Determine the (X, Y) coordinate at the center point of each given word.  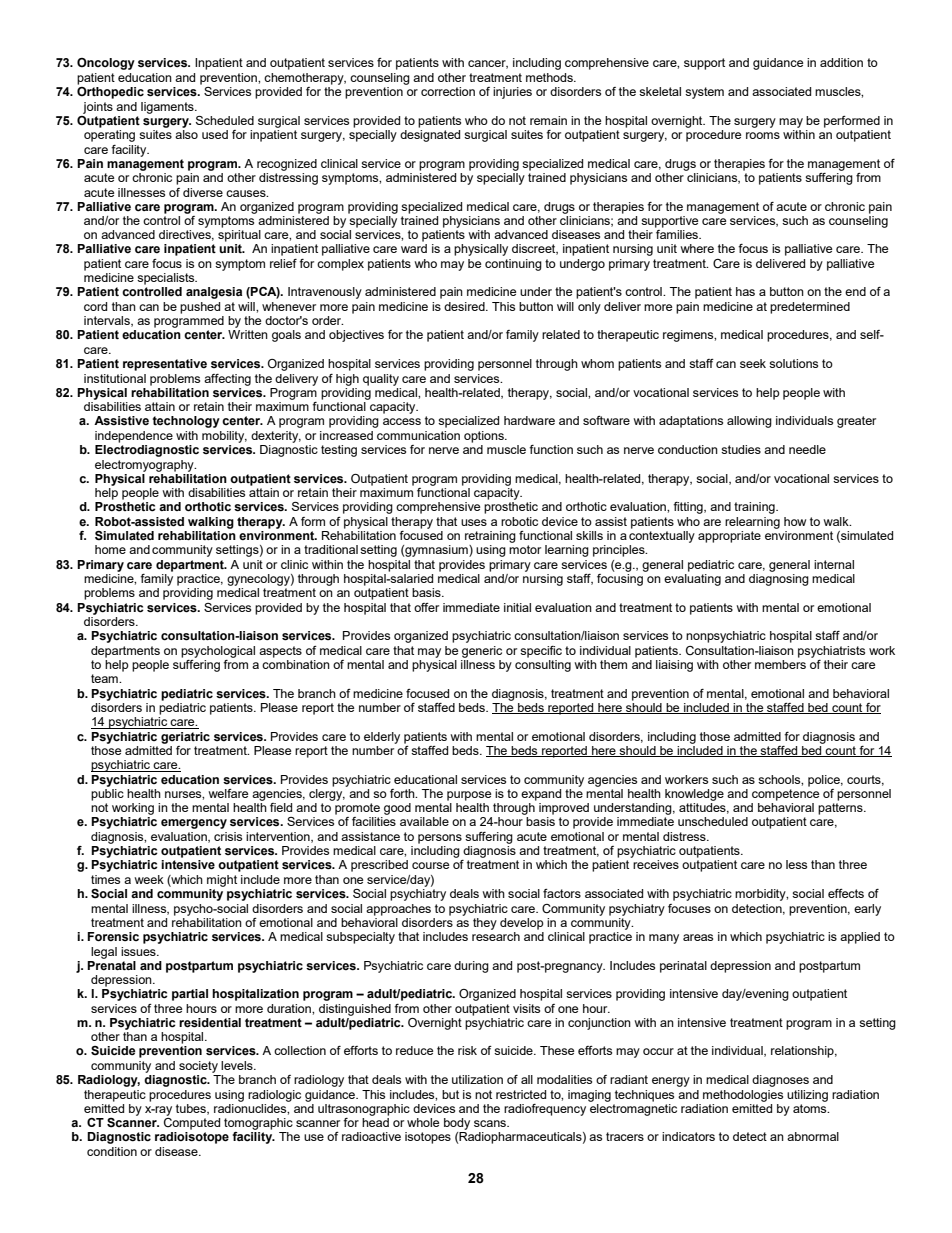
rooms (763, 135)
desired (465, 306)
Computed (192, 1124)
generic (482, 652)
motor (525, 549)
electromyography (145, 466)
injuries (512, 93)
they (485, 924)
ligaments (168, 108)
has (745, 291)
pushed (200, 308)
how (795, 521)
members (780, 664)
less (796, 864)
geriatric (185, 738)
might (222, 881)
